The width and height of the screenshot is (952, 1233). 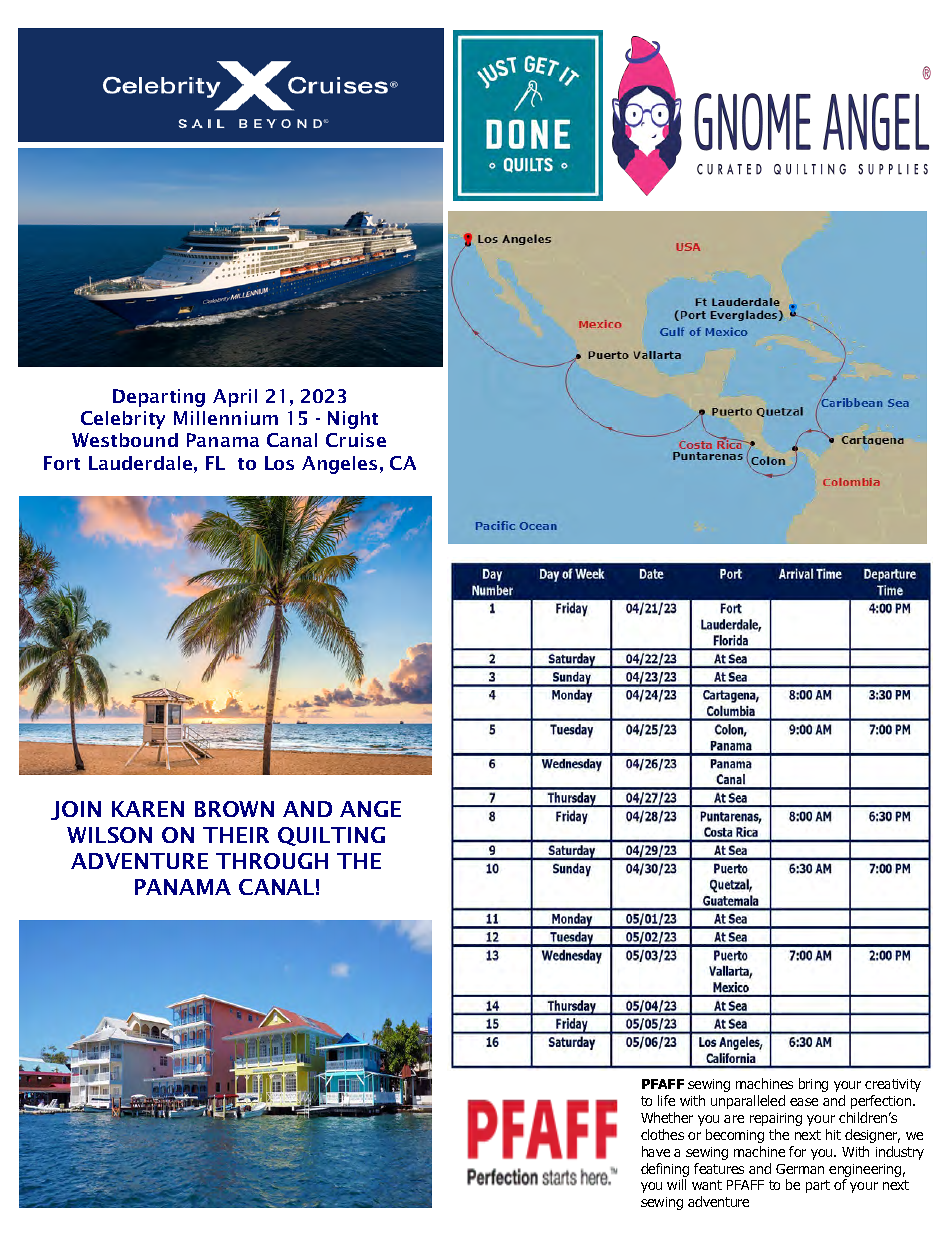 What do you see at coordinates (236, 835) in the screenshot?
I see `THEIR` at bounding box center [236, 835].
